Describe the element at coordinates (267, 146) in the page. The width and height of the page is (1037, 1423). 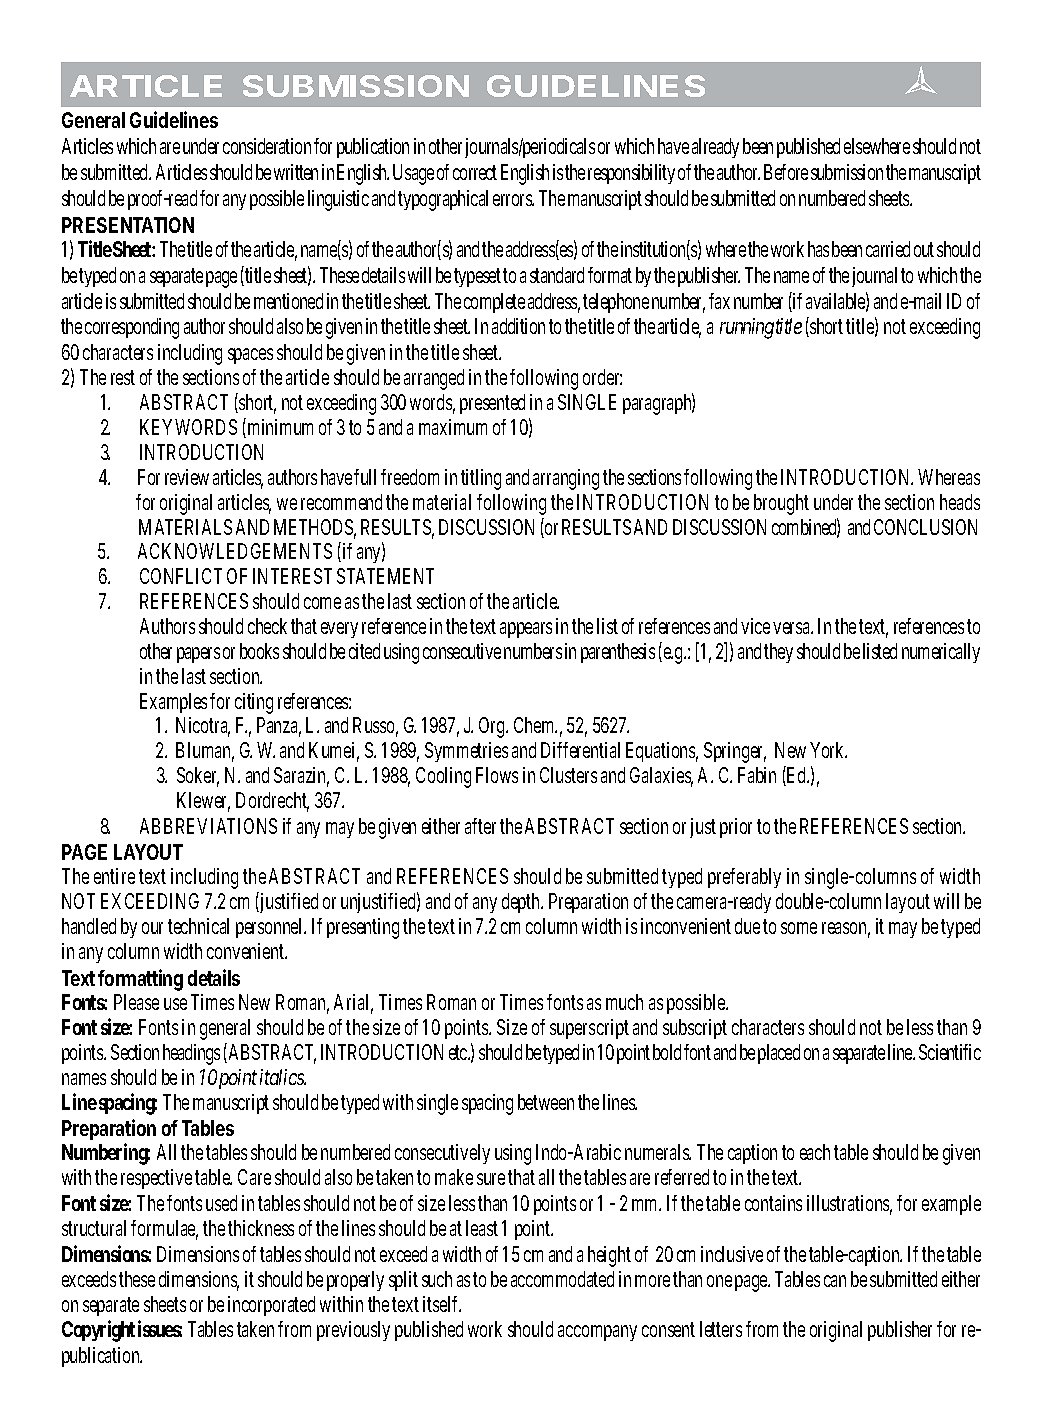
I see `consideration` at that location.
